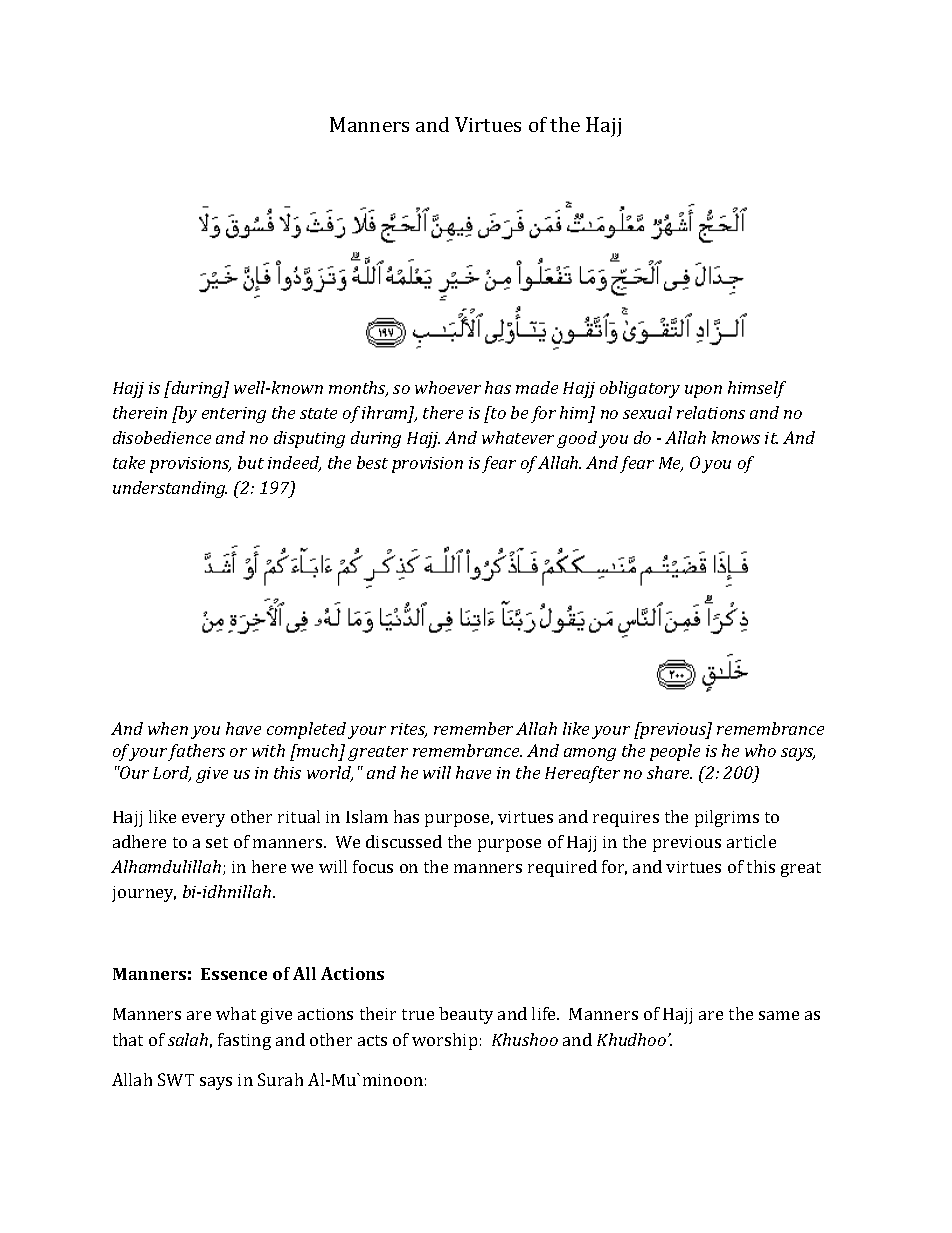  What do you see at coordinates (234, 415) in the page?
I see `entering` at bounding box center [234, 415].
